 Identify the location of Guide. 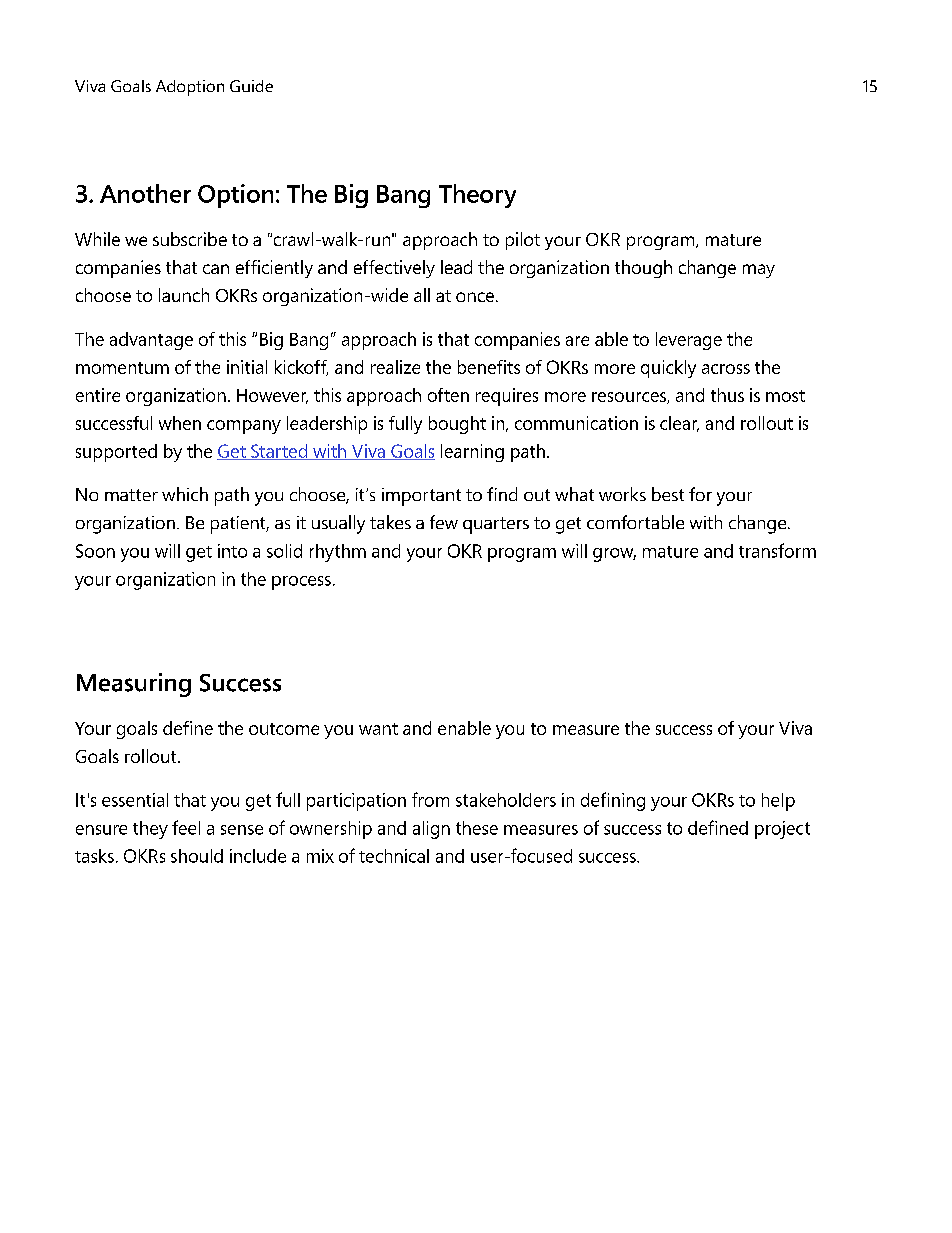
(251, 86).
